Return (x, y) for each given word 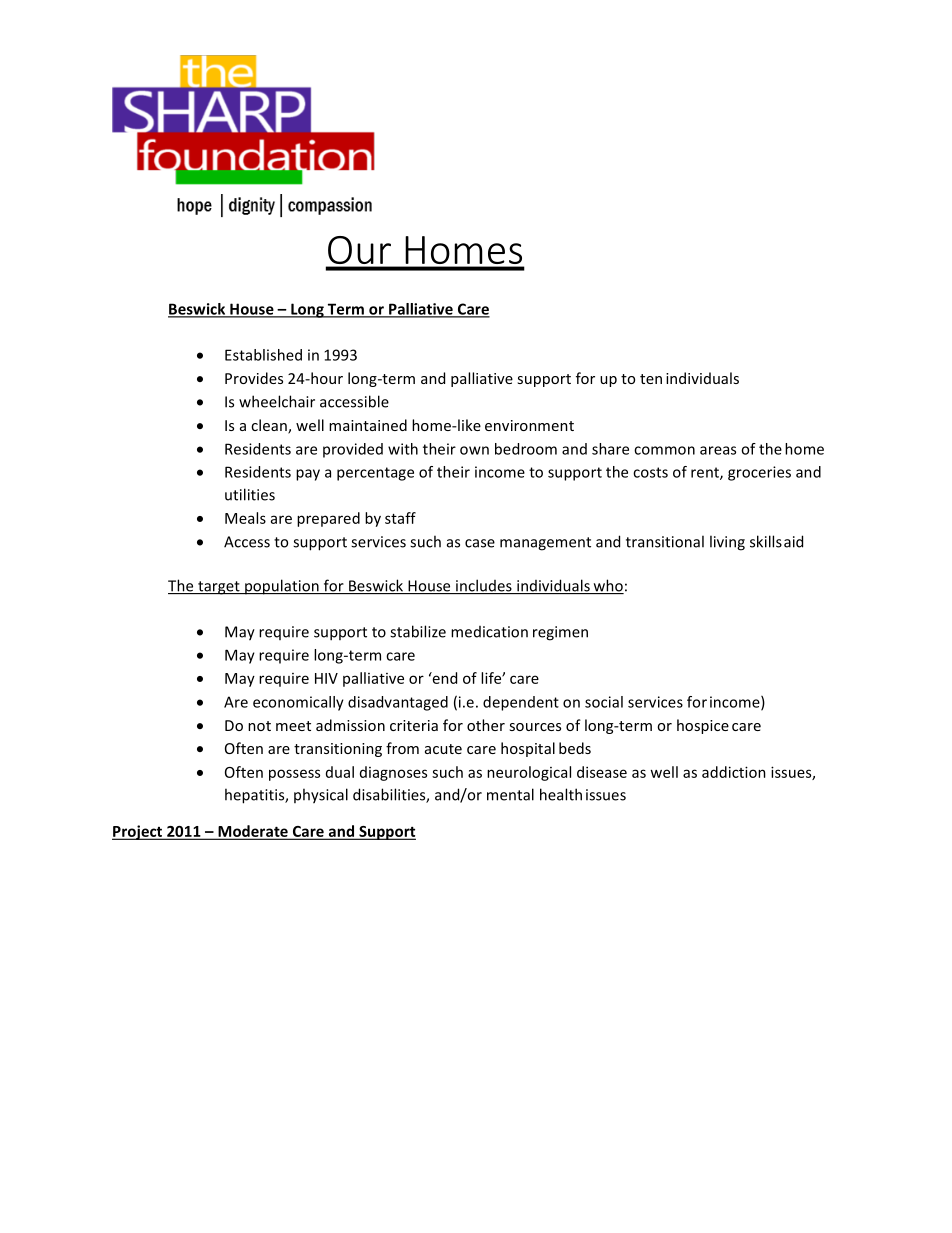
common (664, 450)
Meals (245, 518)
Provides (254, 378)
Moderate (253, 832)
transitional (665, 541)
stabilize (418, 631)
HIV (326, 678)
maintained (368, 425)
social (604, 702)
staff (400, 518)
